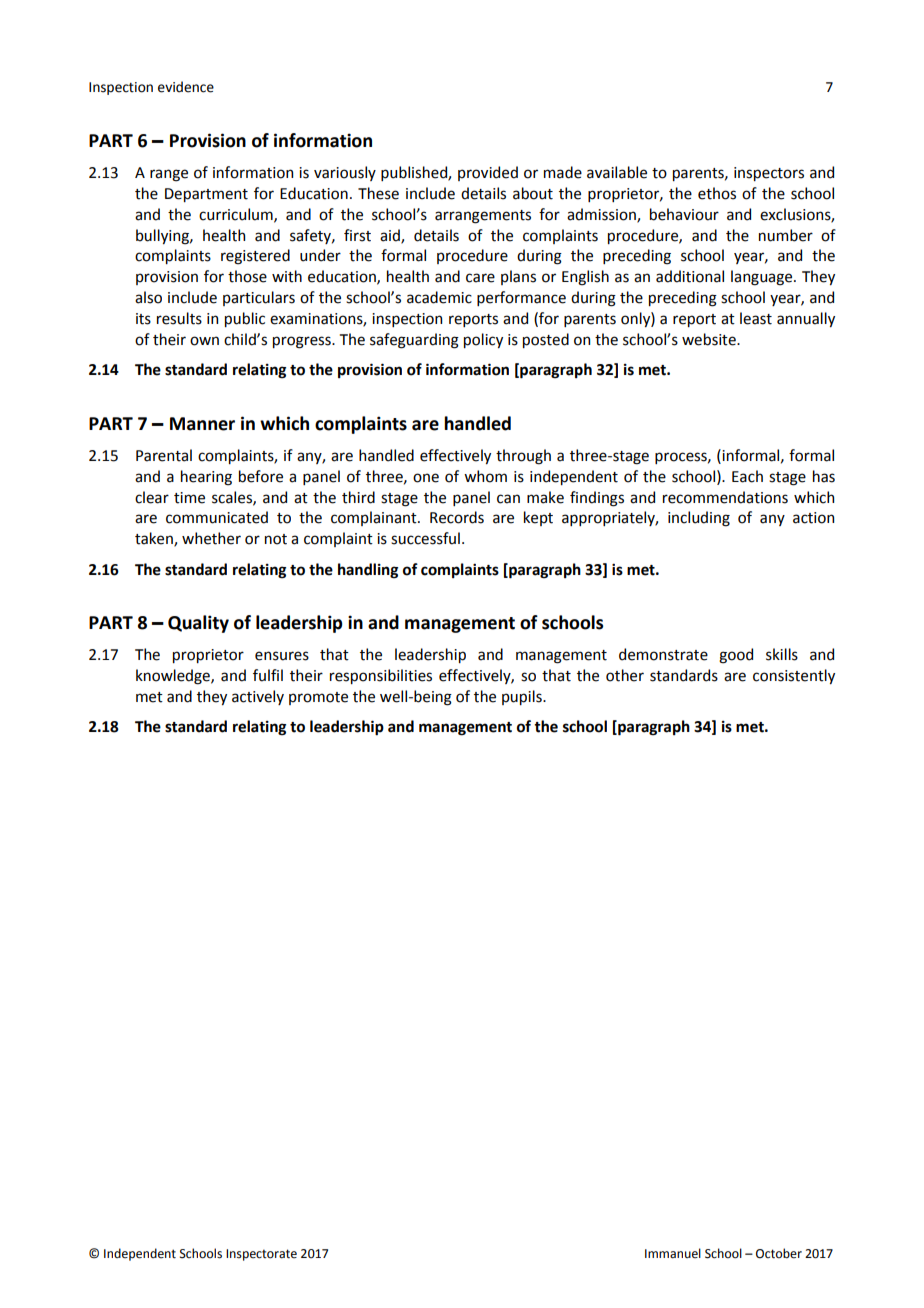 This page has width=924, height=1308. What do you see at coordinates (779, 1253) in the page?
I see `October` at bounding box center [779, 1253].
